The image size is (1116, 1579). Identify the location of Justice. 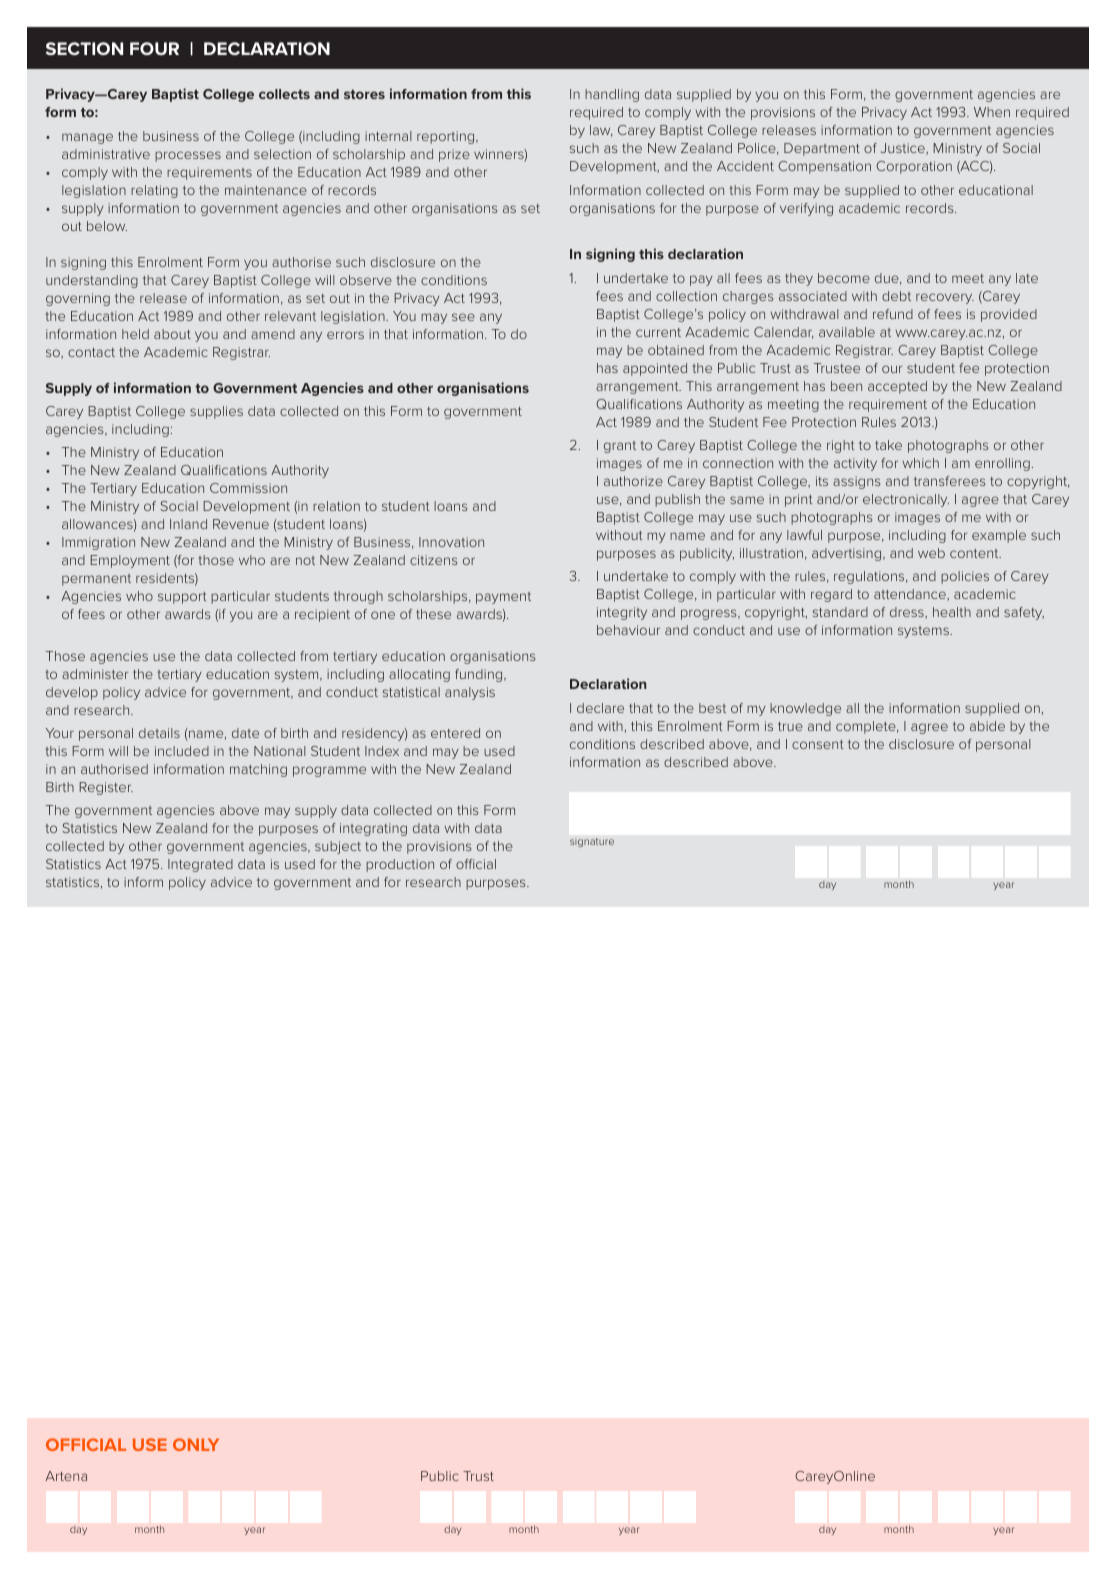
(904, 149).
